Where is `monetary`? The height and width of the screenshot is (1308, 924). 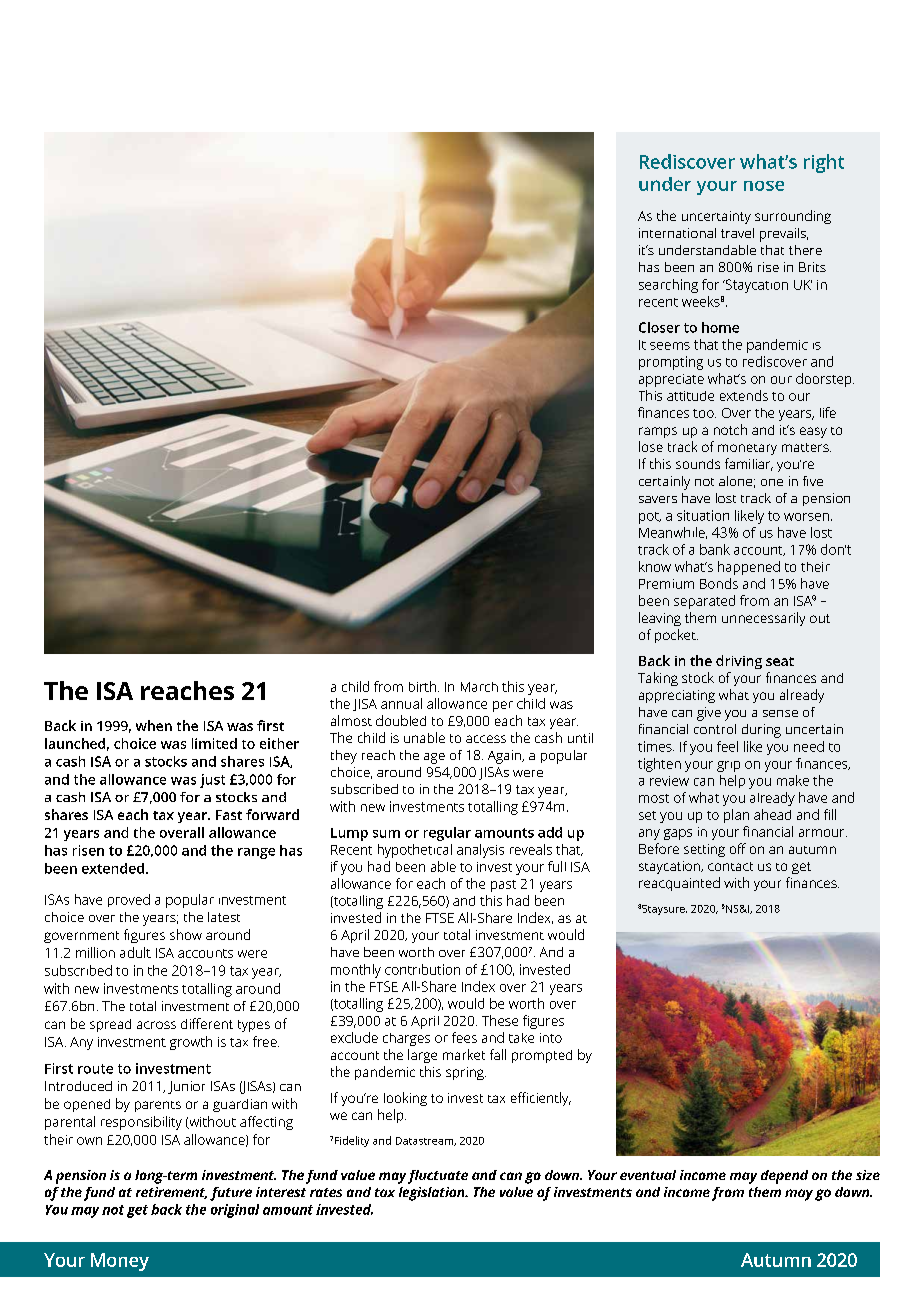
monetary is located at coordinates (747, 449).
